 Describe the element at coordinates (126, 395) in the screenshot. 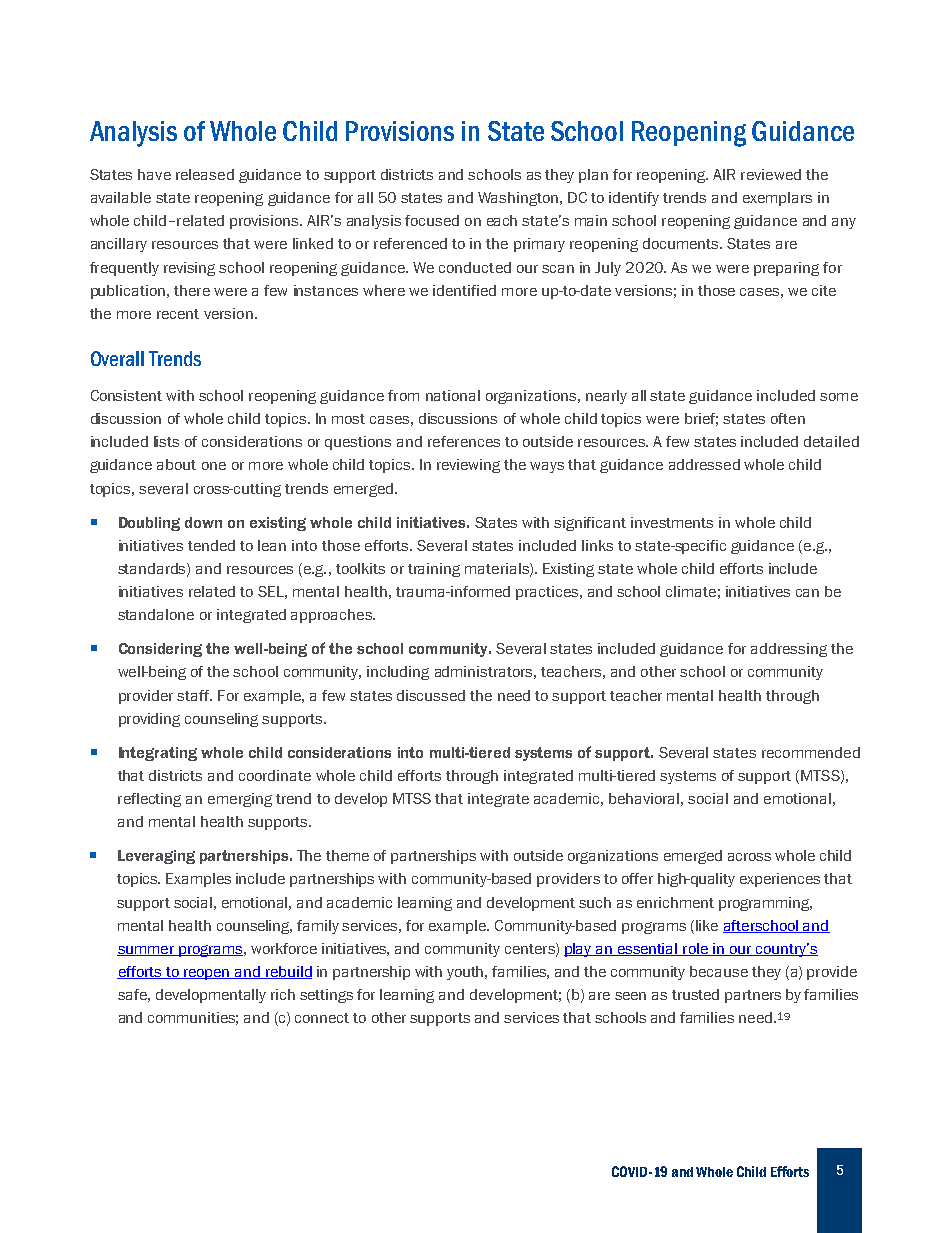

I see `Consistent` at that location.
